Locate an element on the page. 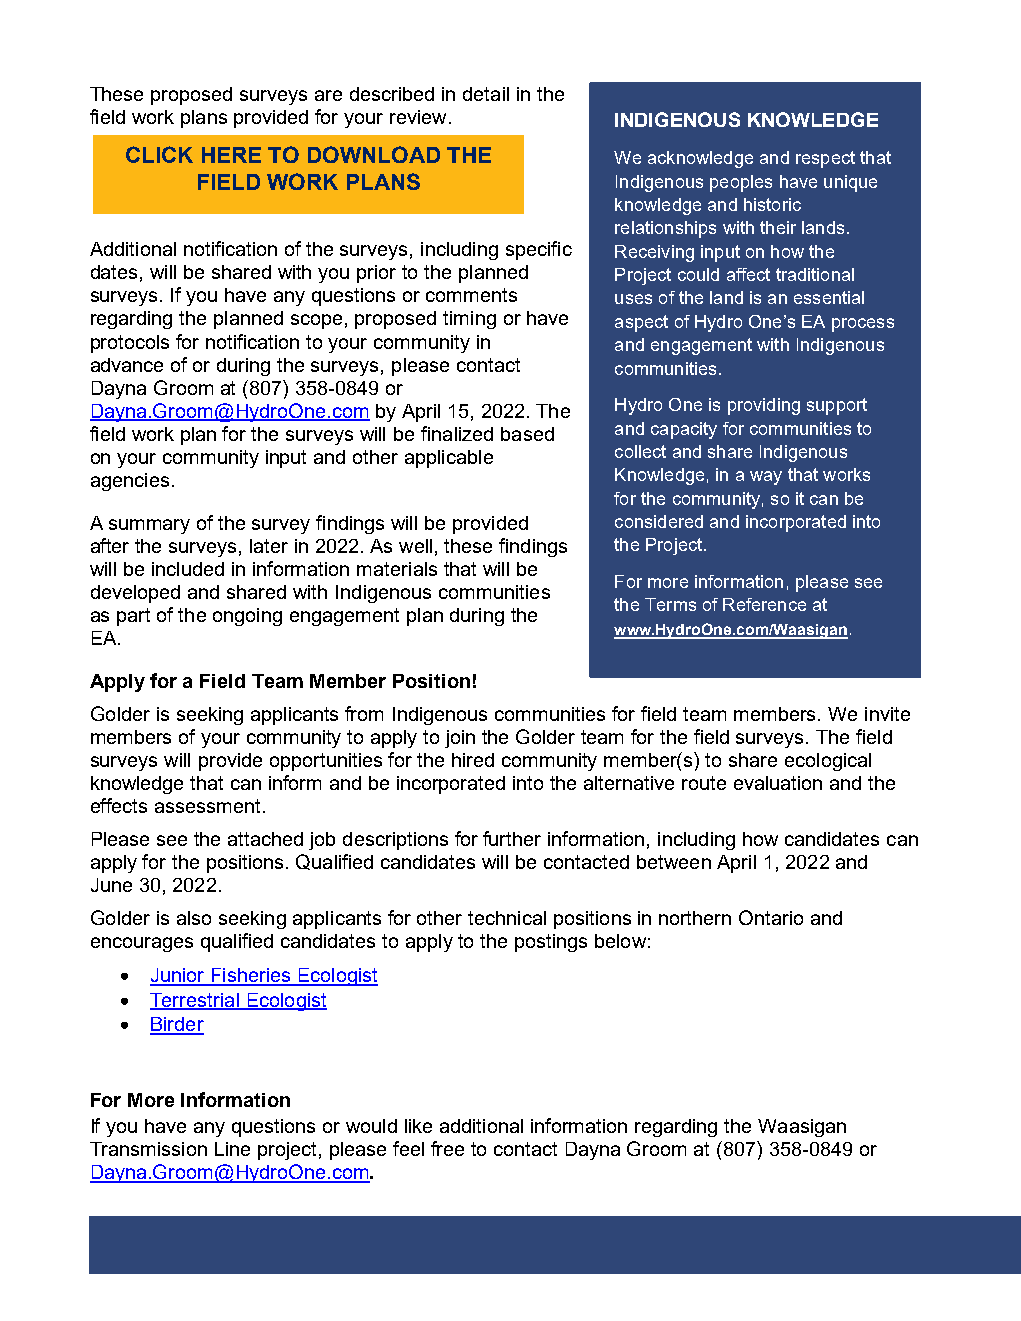 This page has height=1321, width=1021. Line is located at coordinates (232, 1149).
